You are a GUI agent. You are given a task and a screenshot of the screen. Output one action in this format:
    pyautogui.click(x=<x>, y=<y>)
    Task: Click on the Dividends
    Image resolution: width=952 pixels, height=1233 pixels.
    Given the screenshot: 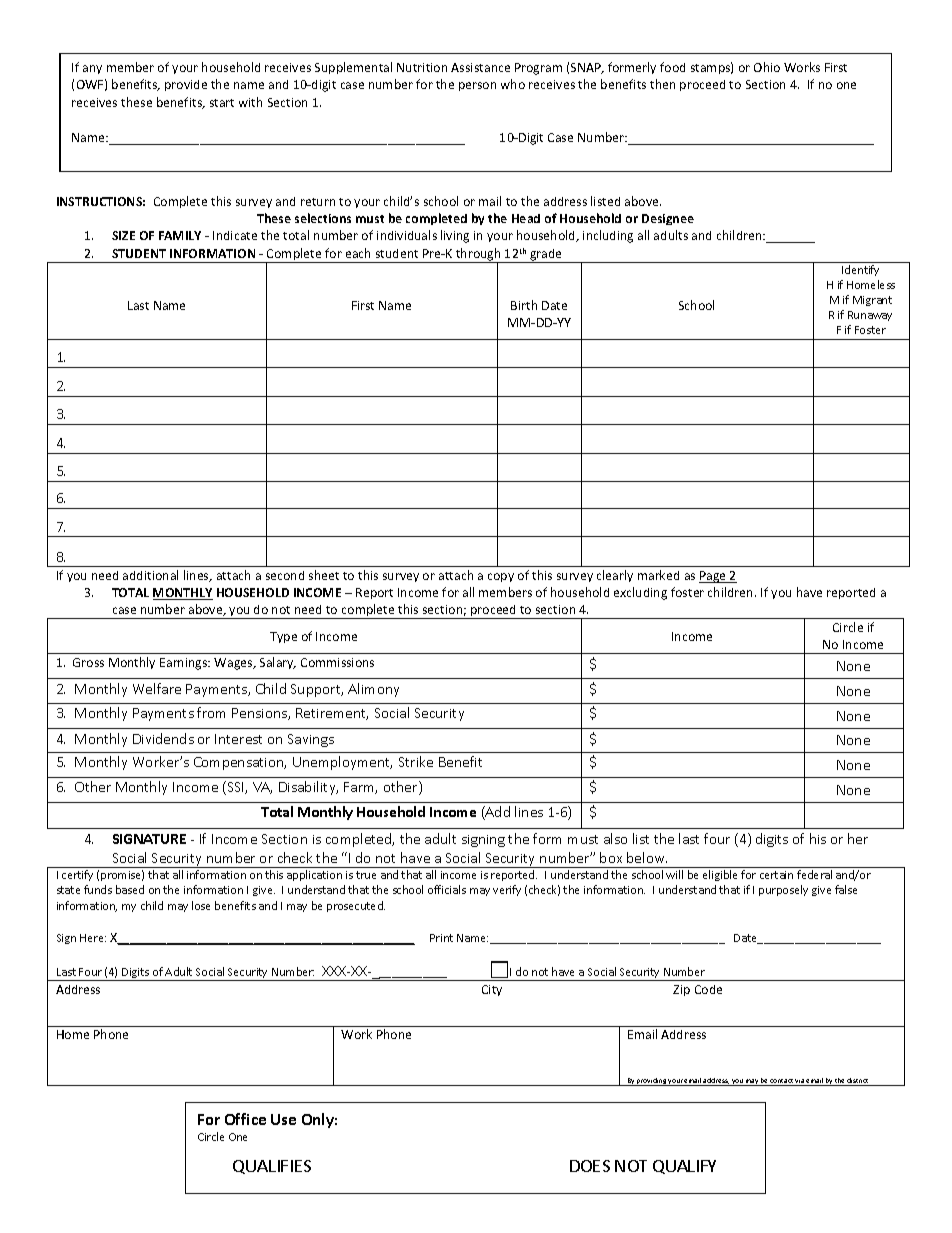 What is the action you would take?
    pyautogui.click(x=163, y=738)
